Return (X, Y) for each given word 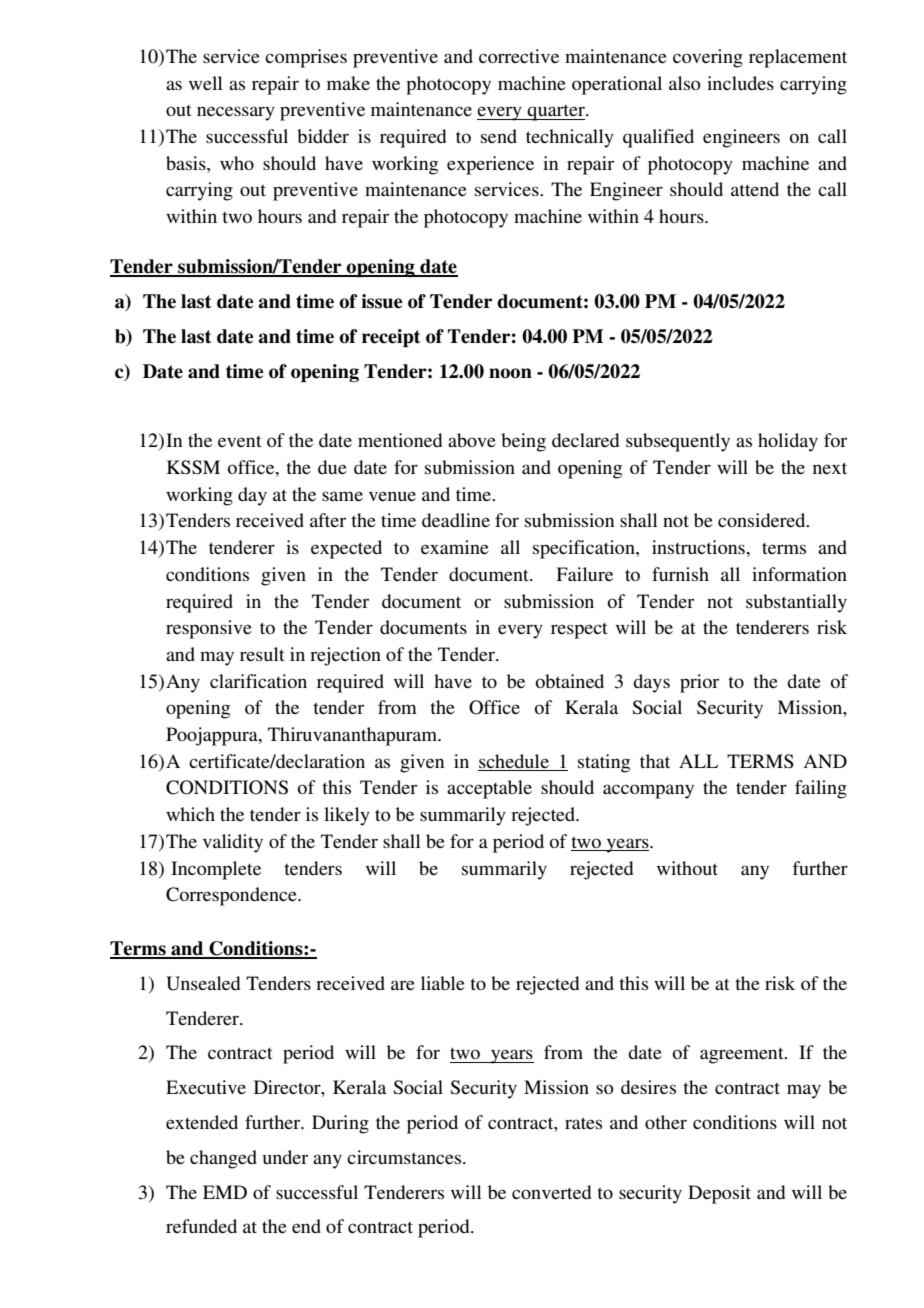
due (332, 467)
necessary (236, 113)
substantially (796, 603)
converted (551, 1192)
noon (510, 373)
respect (579, 631)
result (262, 654)
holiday (788, 442)
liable (443, 983)
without (687, 868)
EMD (225, 1192)
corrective (519, 56)
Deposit (719, 1194)
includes (740, 83)
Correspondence (232, 896)
